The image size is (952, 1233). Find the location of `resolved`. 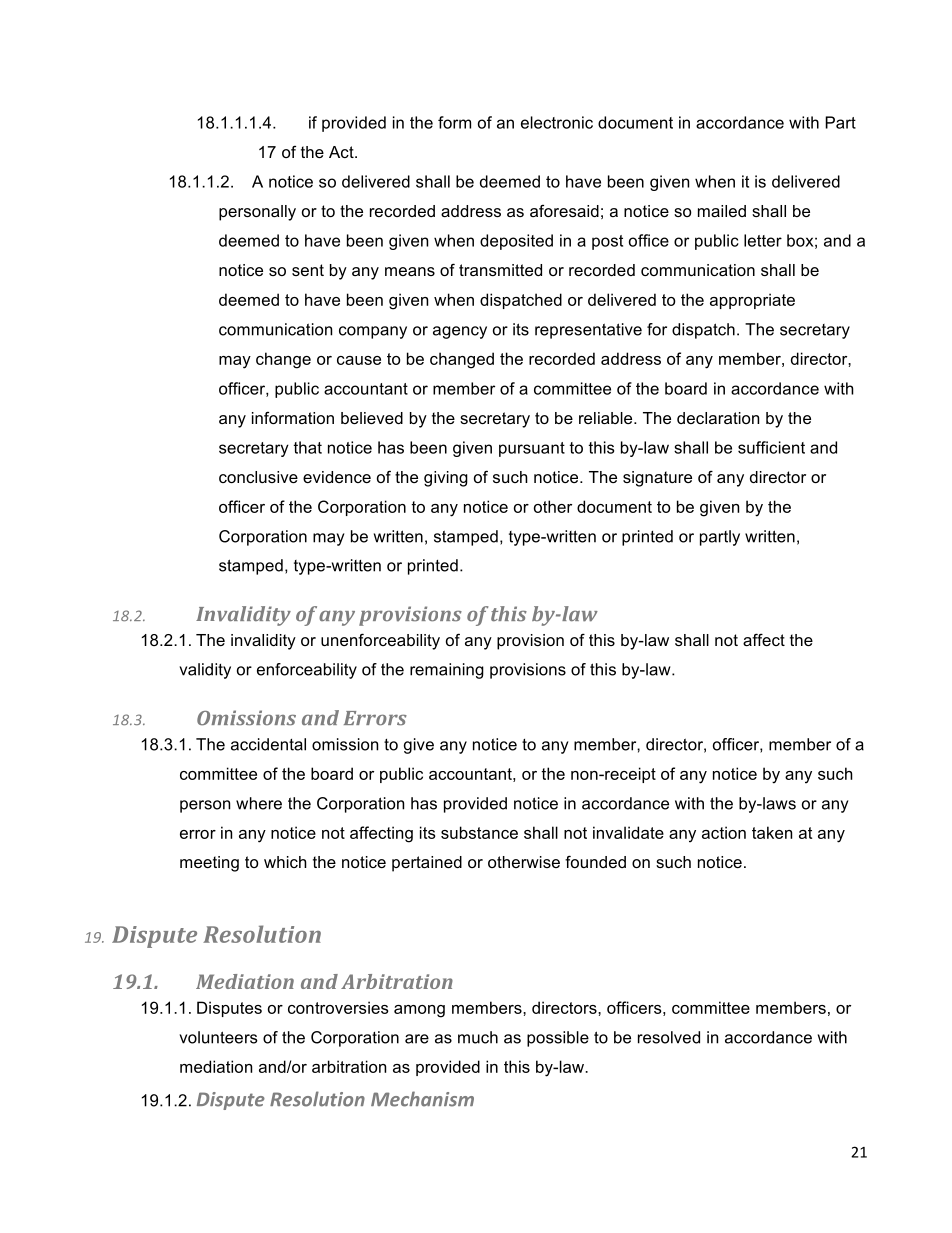

resolved is located at coordinates (669, 1037).
